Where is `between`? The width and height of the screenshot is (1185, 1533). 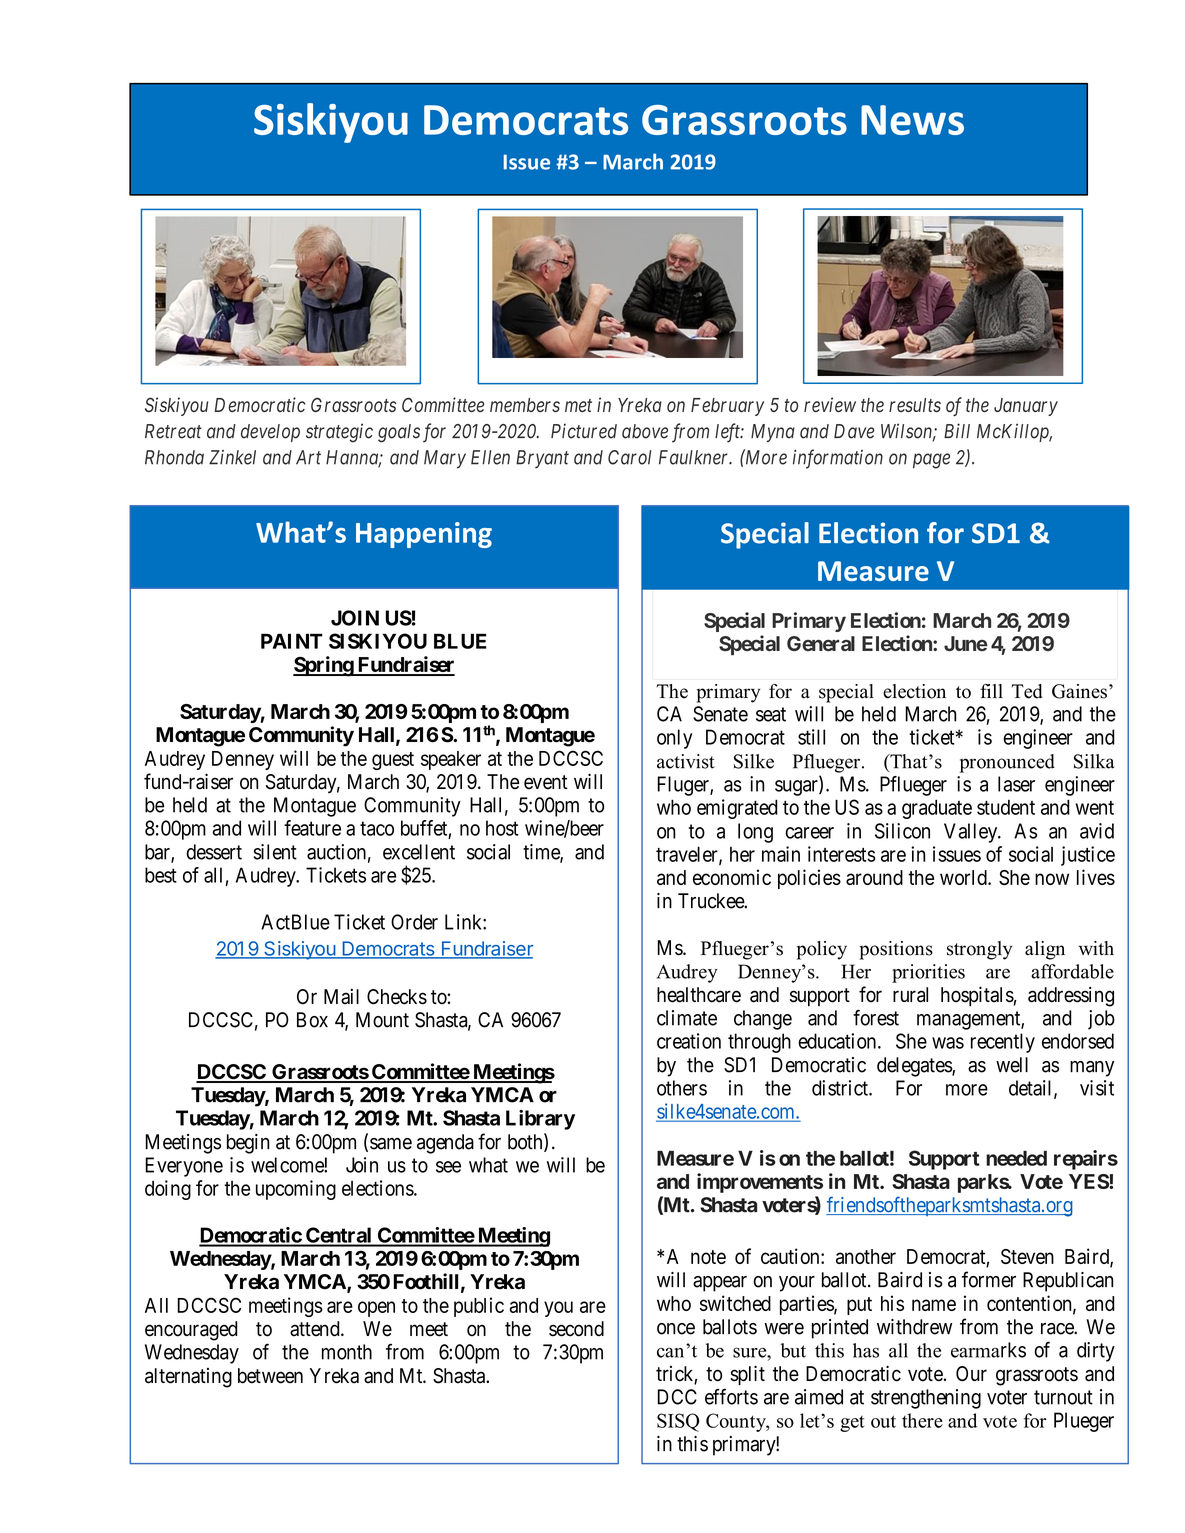
between is located at coordinates (270, 1376).
